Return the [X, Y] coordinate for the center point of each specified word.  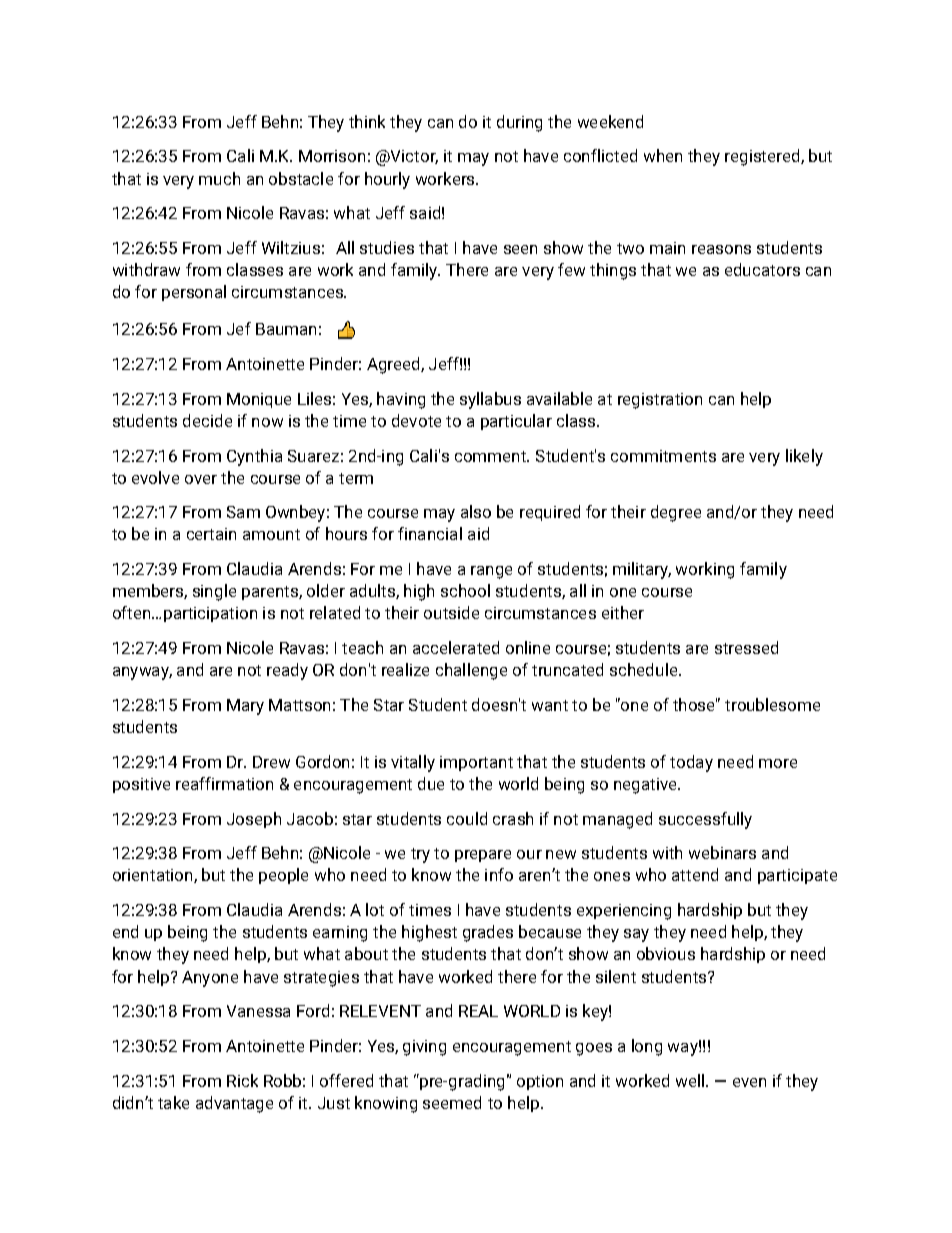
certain [211, 534]
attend [695, 874]
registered [763, 157]
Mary [245, 707]
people [283, 876]
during [519, 123]
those [695, 704]
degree [676, 513]
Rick [242, 1080]
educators [762, 269]
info [499, 874]
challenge [471, 671]
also [476, 511]
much [219, 178]
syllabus [490, 400]
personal [194, 293]
